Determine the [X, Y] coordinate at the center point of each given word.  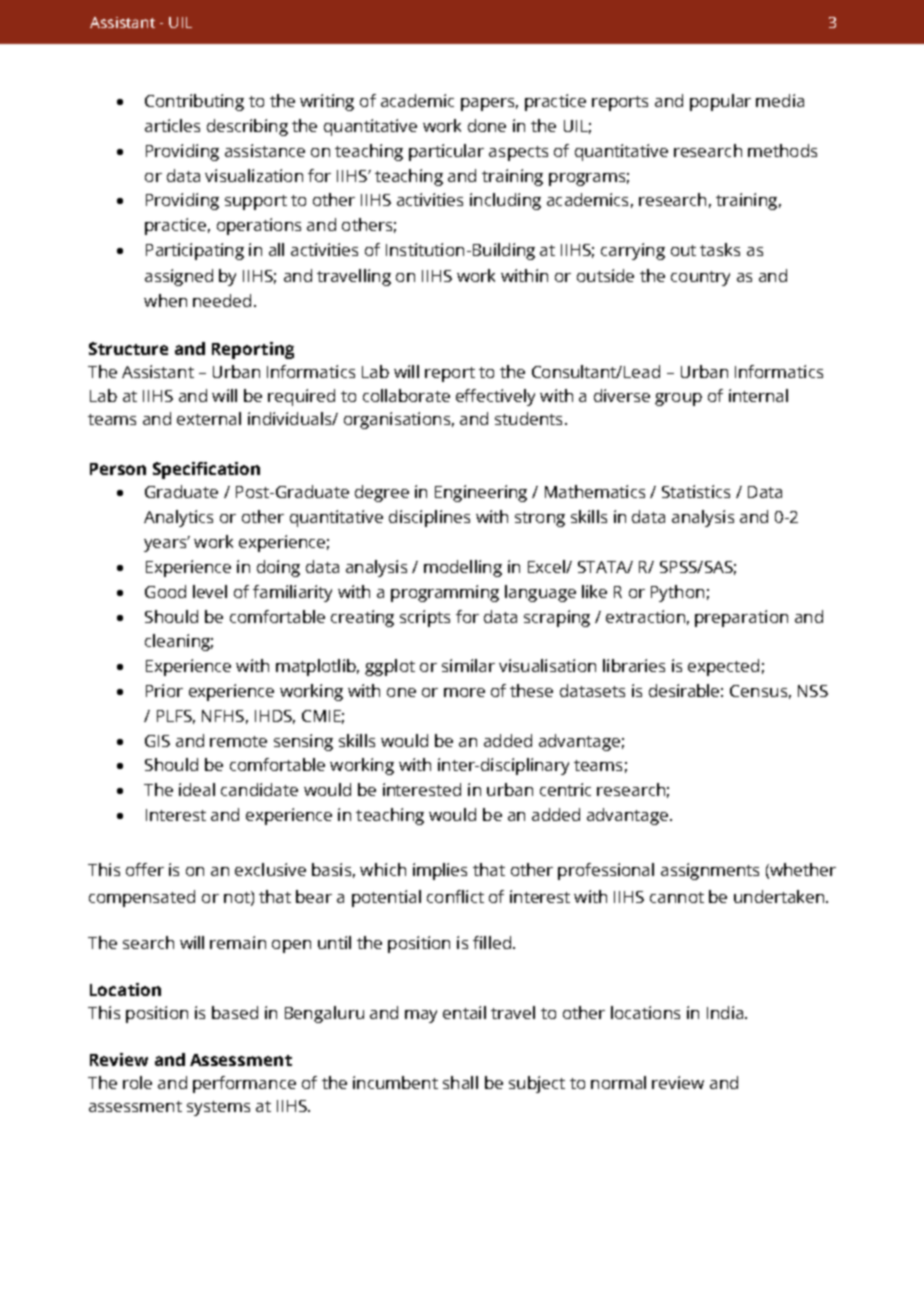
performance [244, 1084]
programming [445, 593]
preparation [741, 618]
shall [460, 1082]
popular [720, 102]
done [487, 125]
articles [172, 125]
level [210, 591]
